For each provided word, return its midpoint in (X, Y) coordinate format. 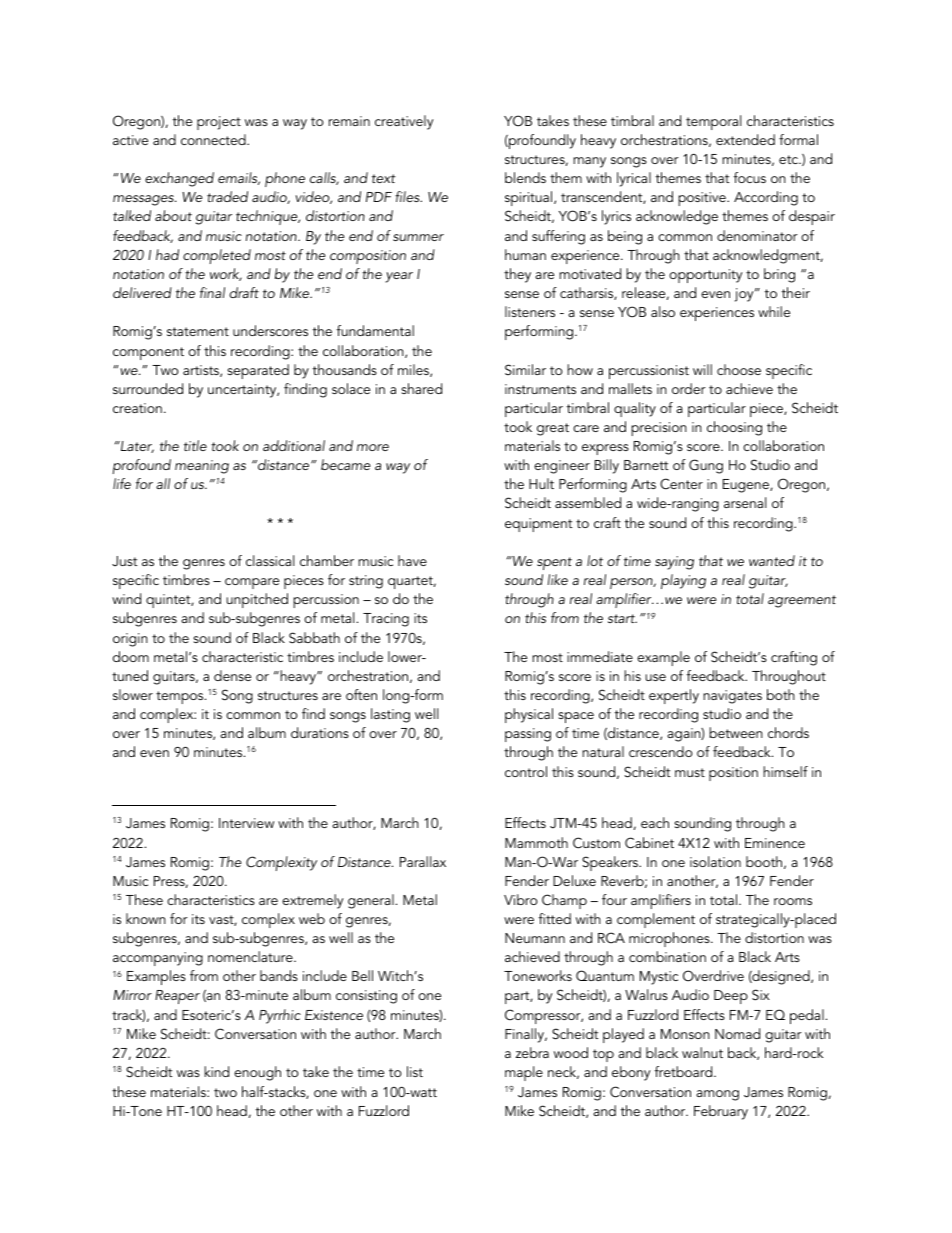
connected (214, 139)
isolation (715, 861)
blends (525, 177)
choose (739, 369)
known (146, 918)
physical (529, 715)
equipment (539, 525)
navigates (732, 697)
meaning (202, 467)
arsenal (745, 502)
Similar (525, 369)
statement (198, 331)
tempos (181, 697)
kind (216, 1071)
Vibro (521, 899)
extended (745, 139)
